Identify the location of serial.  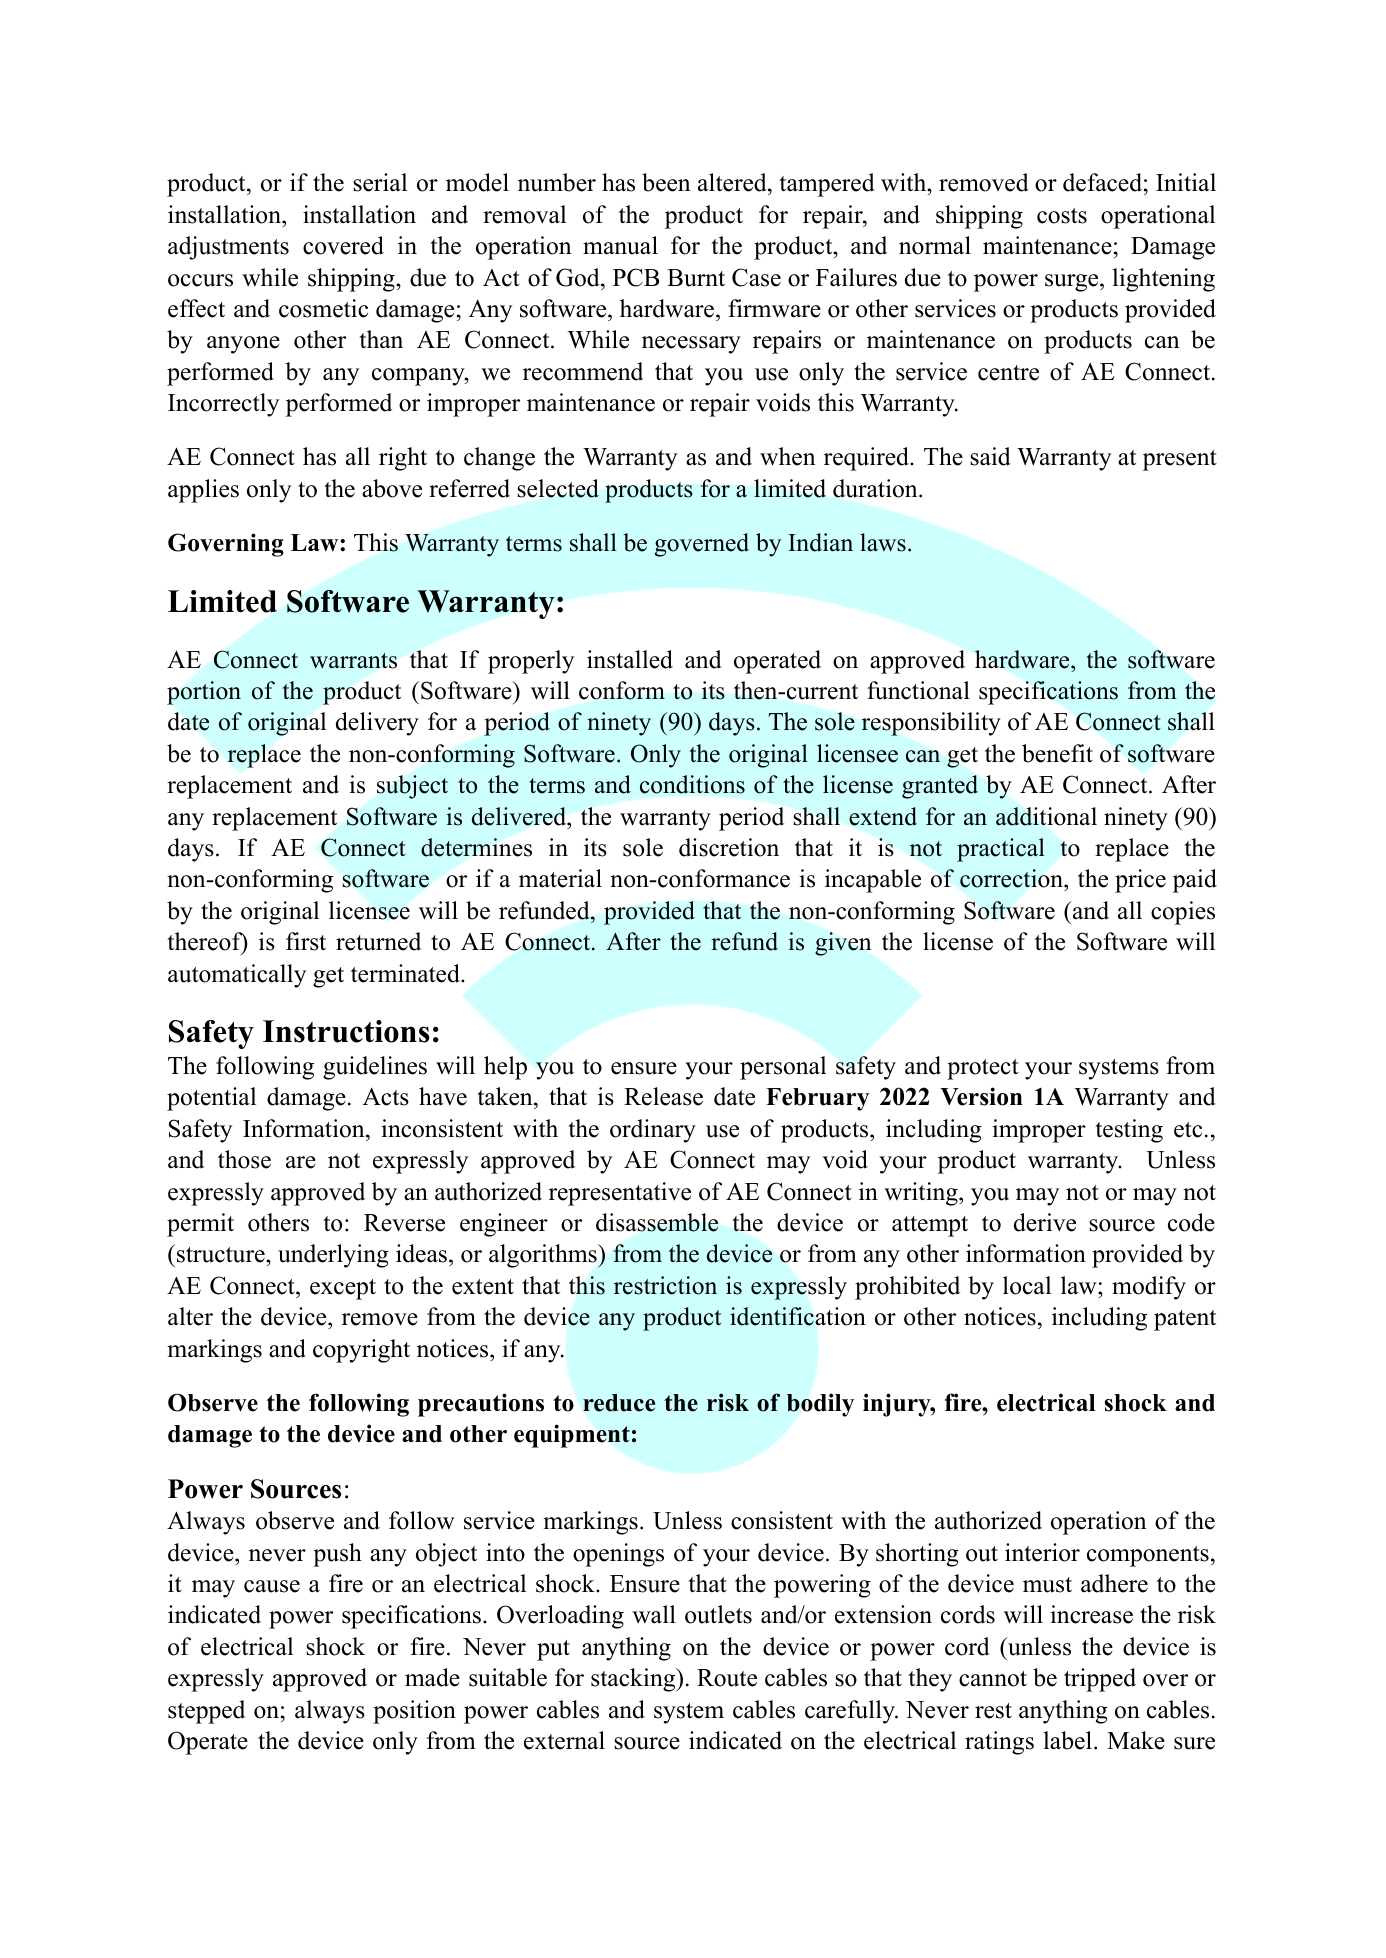
(380, 182).
